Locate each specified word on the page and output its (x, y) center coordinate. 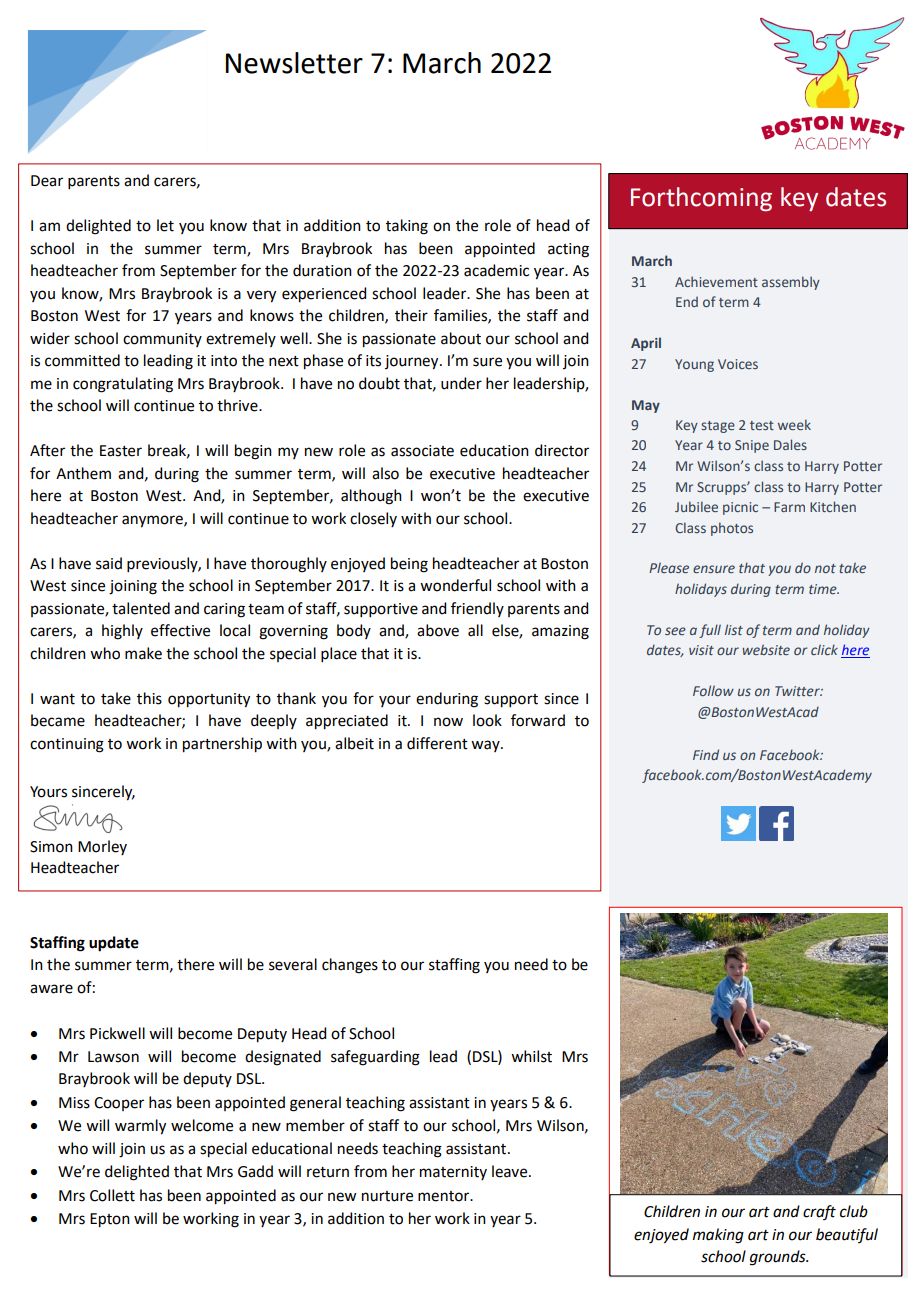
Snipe (752, 446)
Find (706, 754)
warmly (140, 1127)
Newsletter (294, 63)
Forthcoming (701, 199)
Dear (47, 181)
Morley (102, 847)
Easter (121, 451)
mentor (445, 1196)
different (437, 743)
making (718, 1236)
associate (422, 451)
